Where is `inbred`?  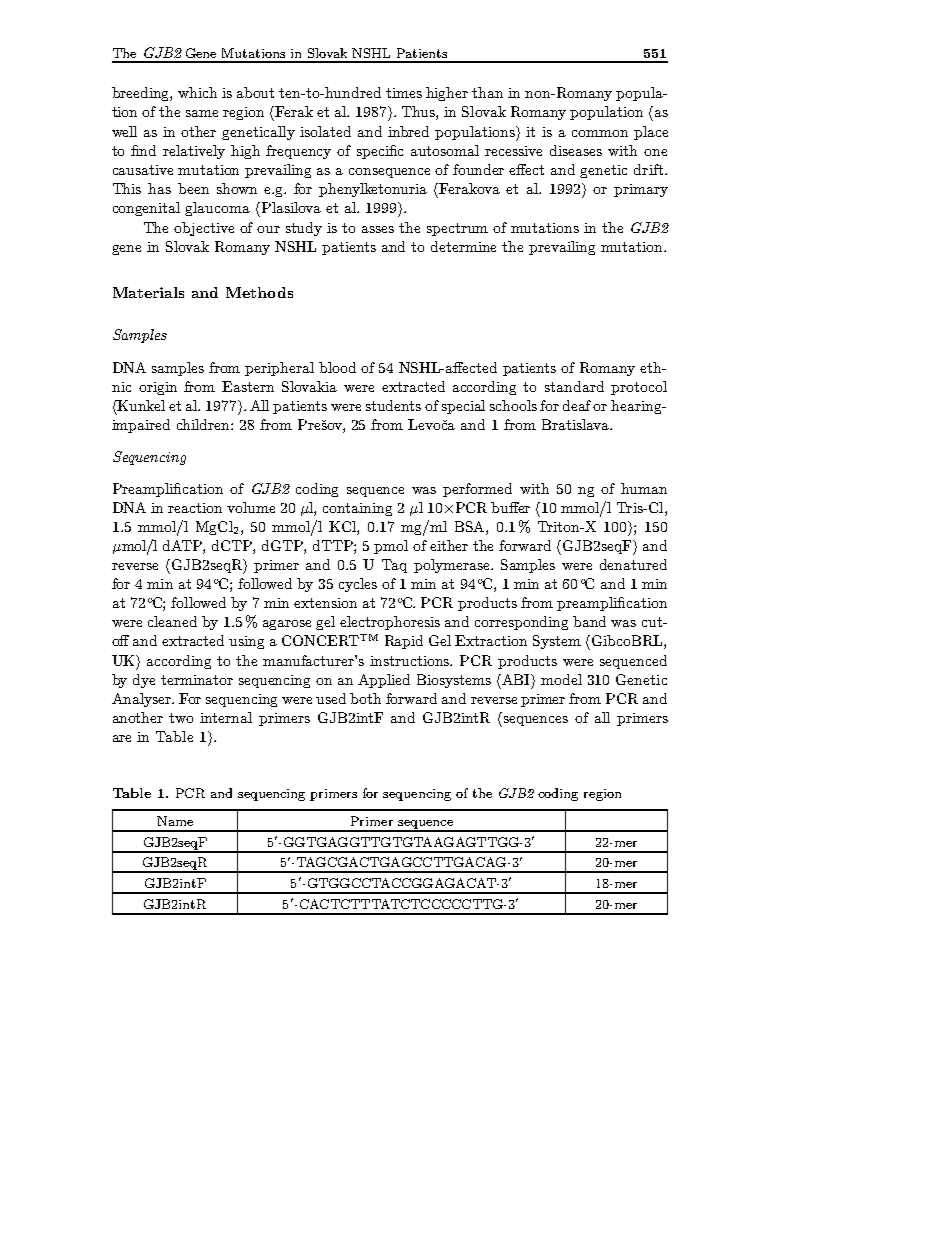 inbred is located at coordinates (408, 131).
